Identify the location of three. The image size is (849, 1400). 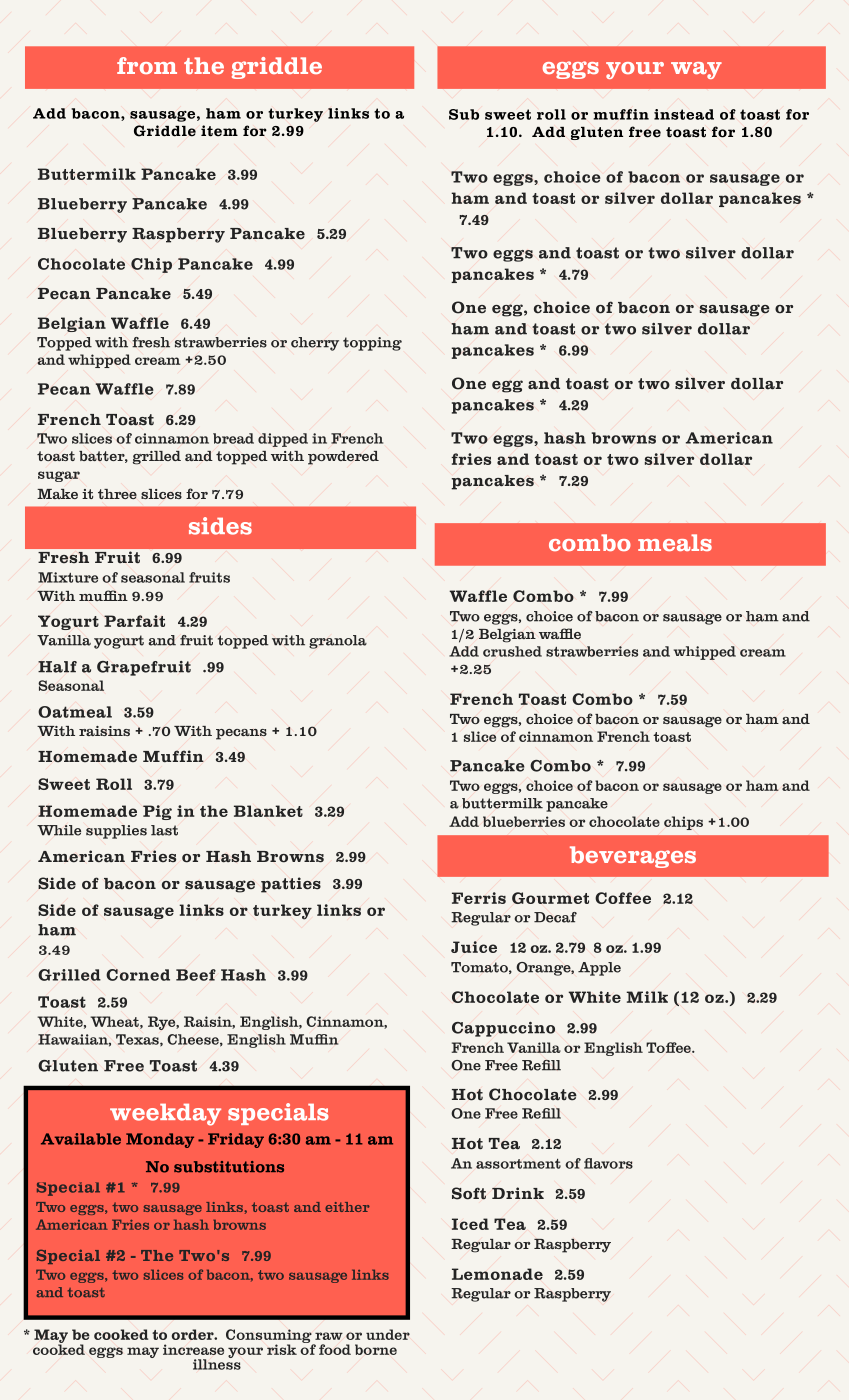
(117, 494).
